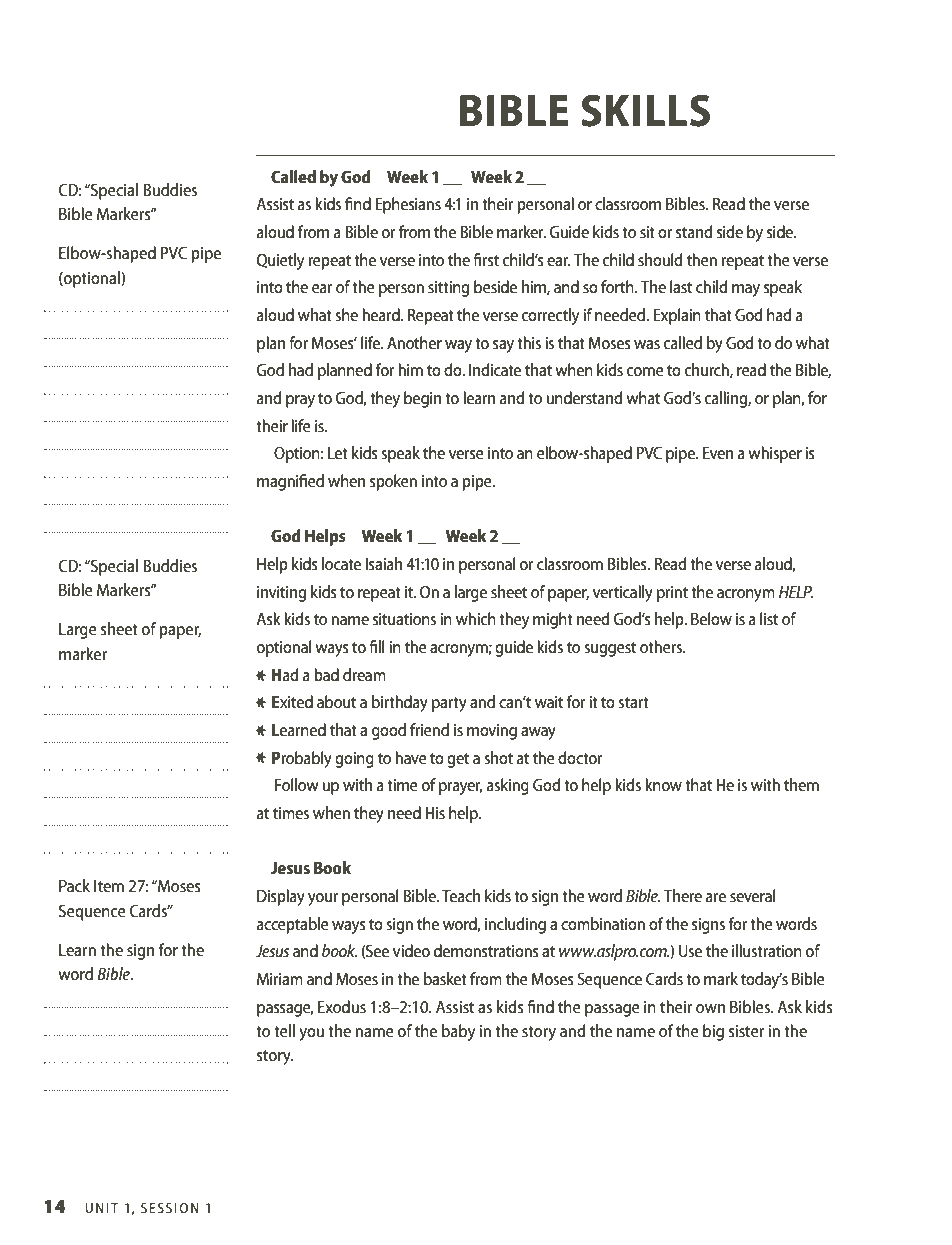 Image resolution: width=952 pixels, height=1245 pixels. I want to click on Follow, so click(297, 784).
